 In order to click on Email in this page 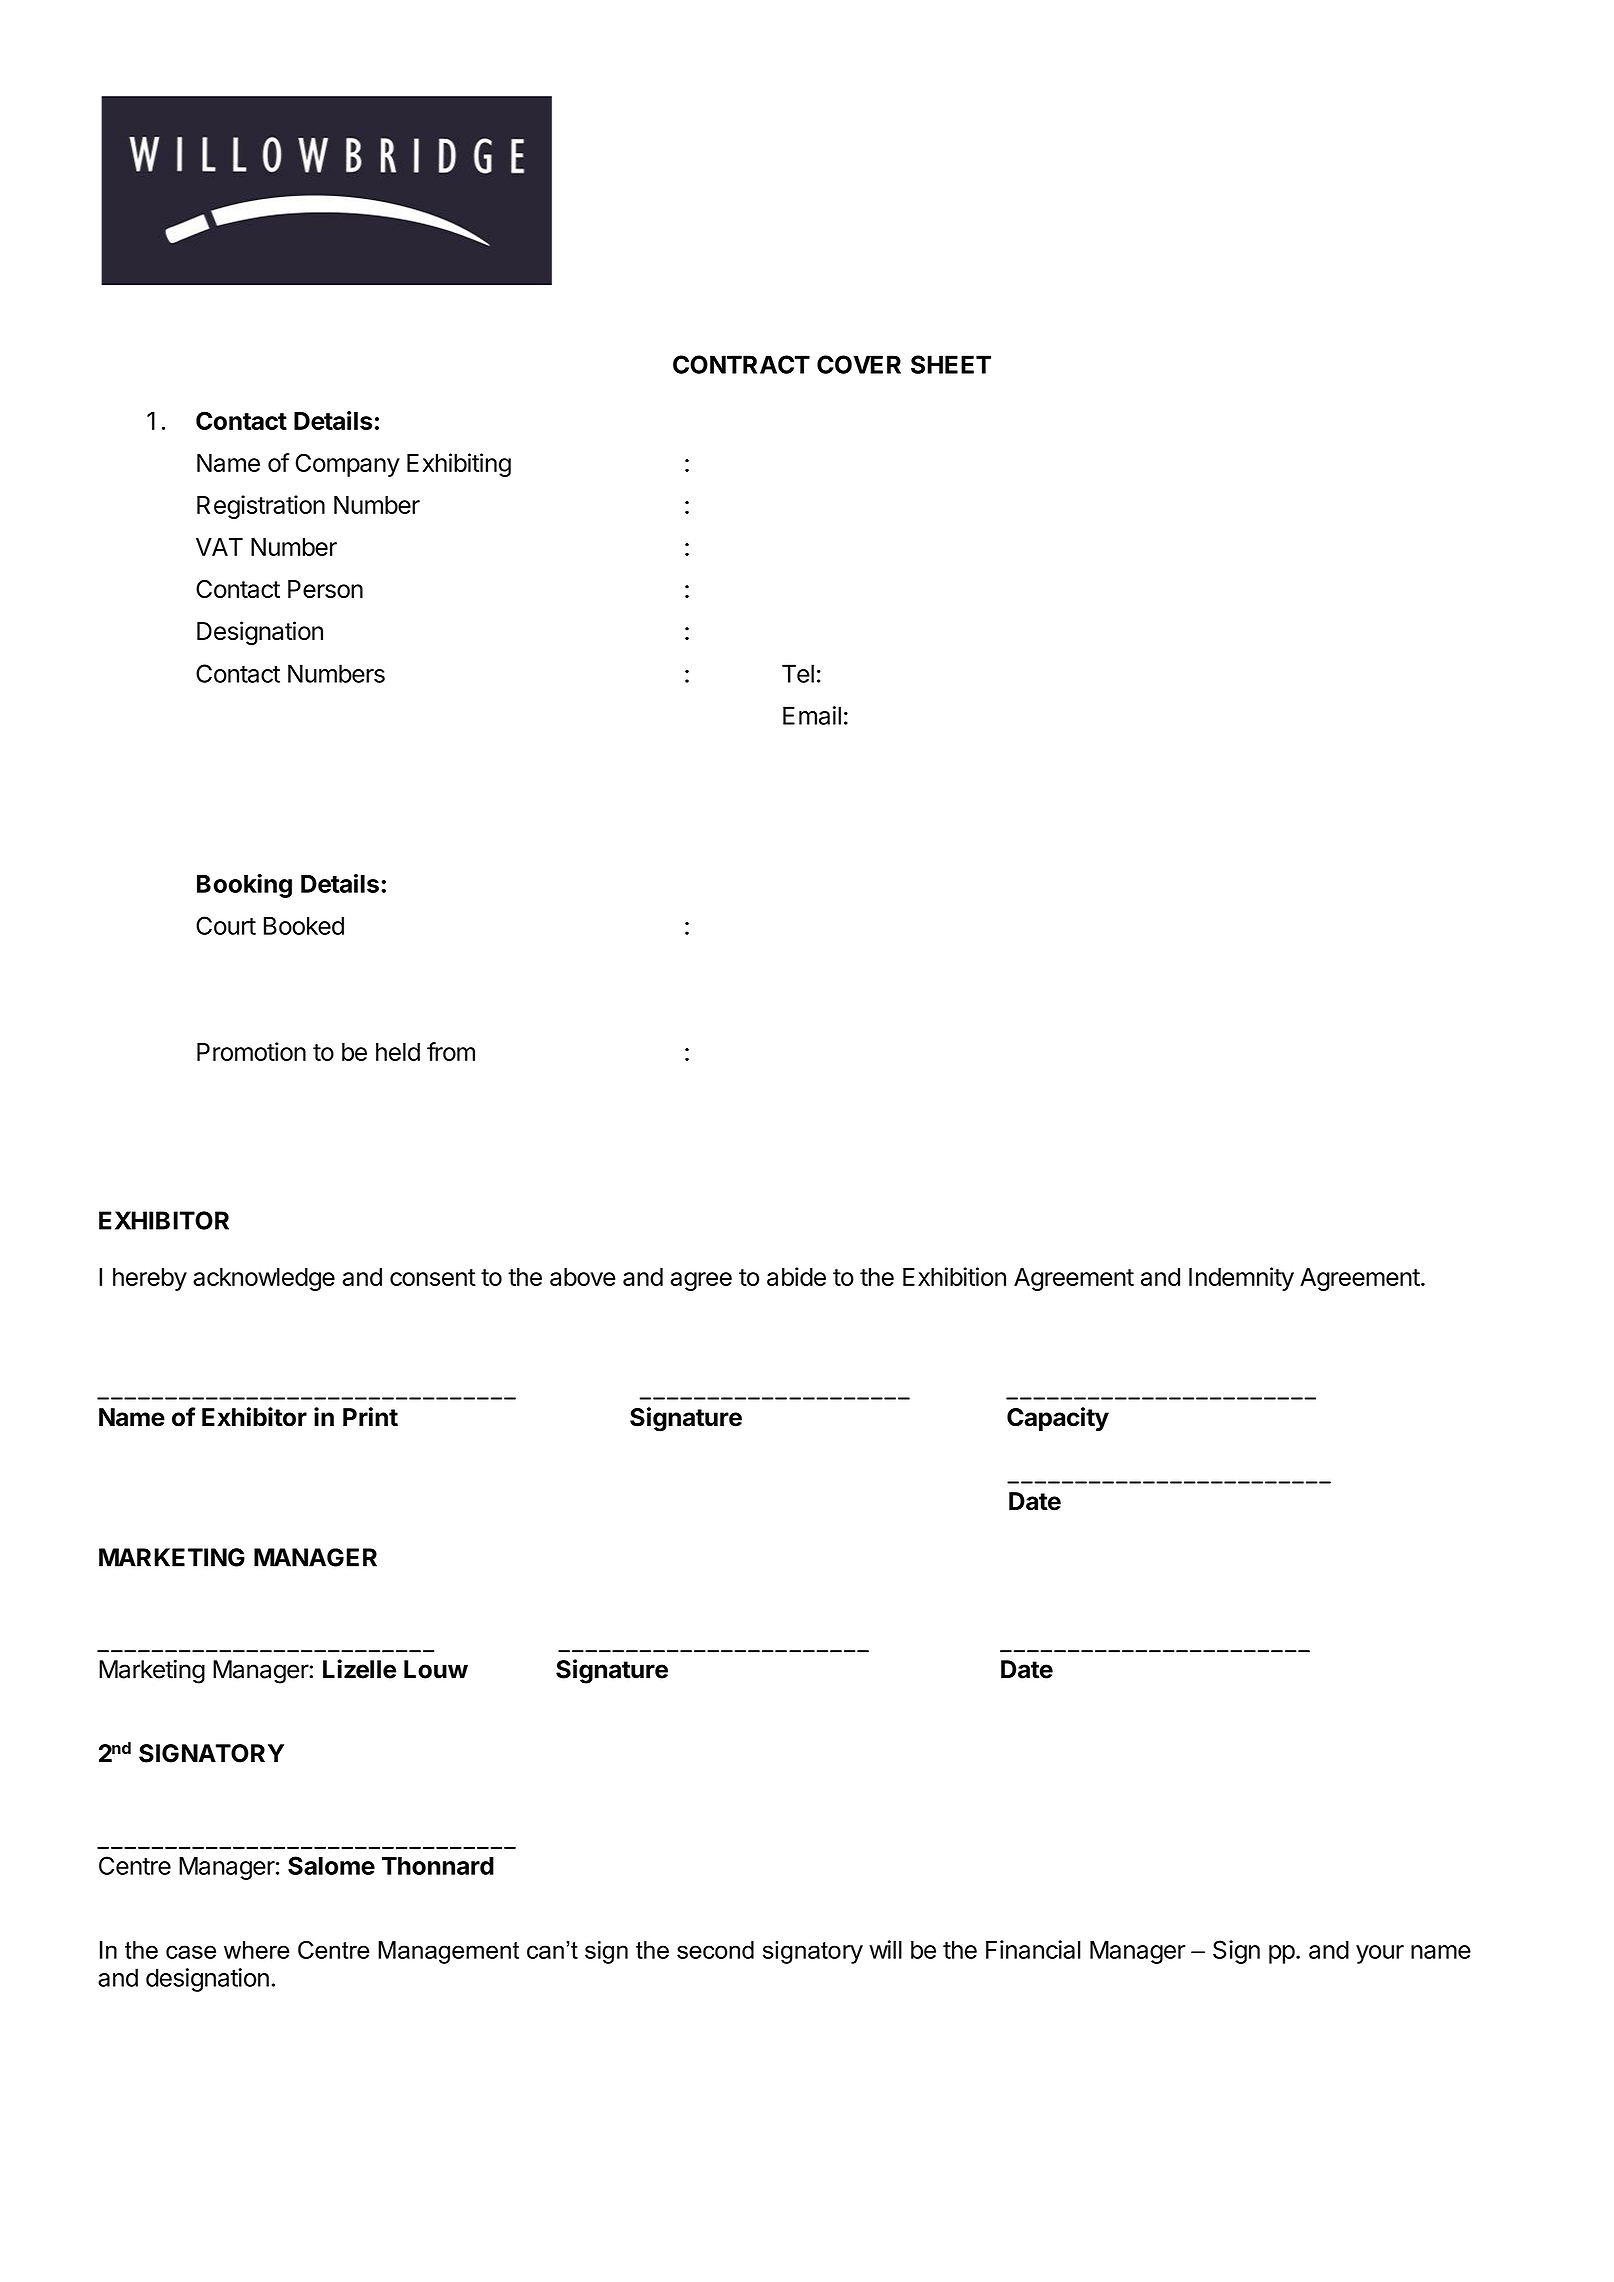, I will do `click(812, 715)`.
